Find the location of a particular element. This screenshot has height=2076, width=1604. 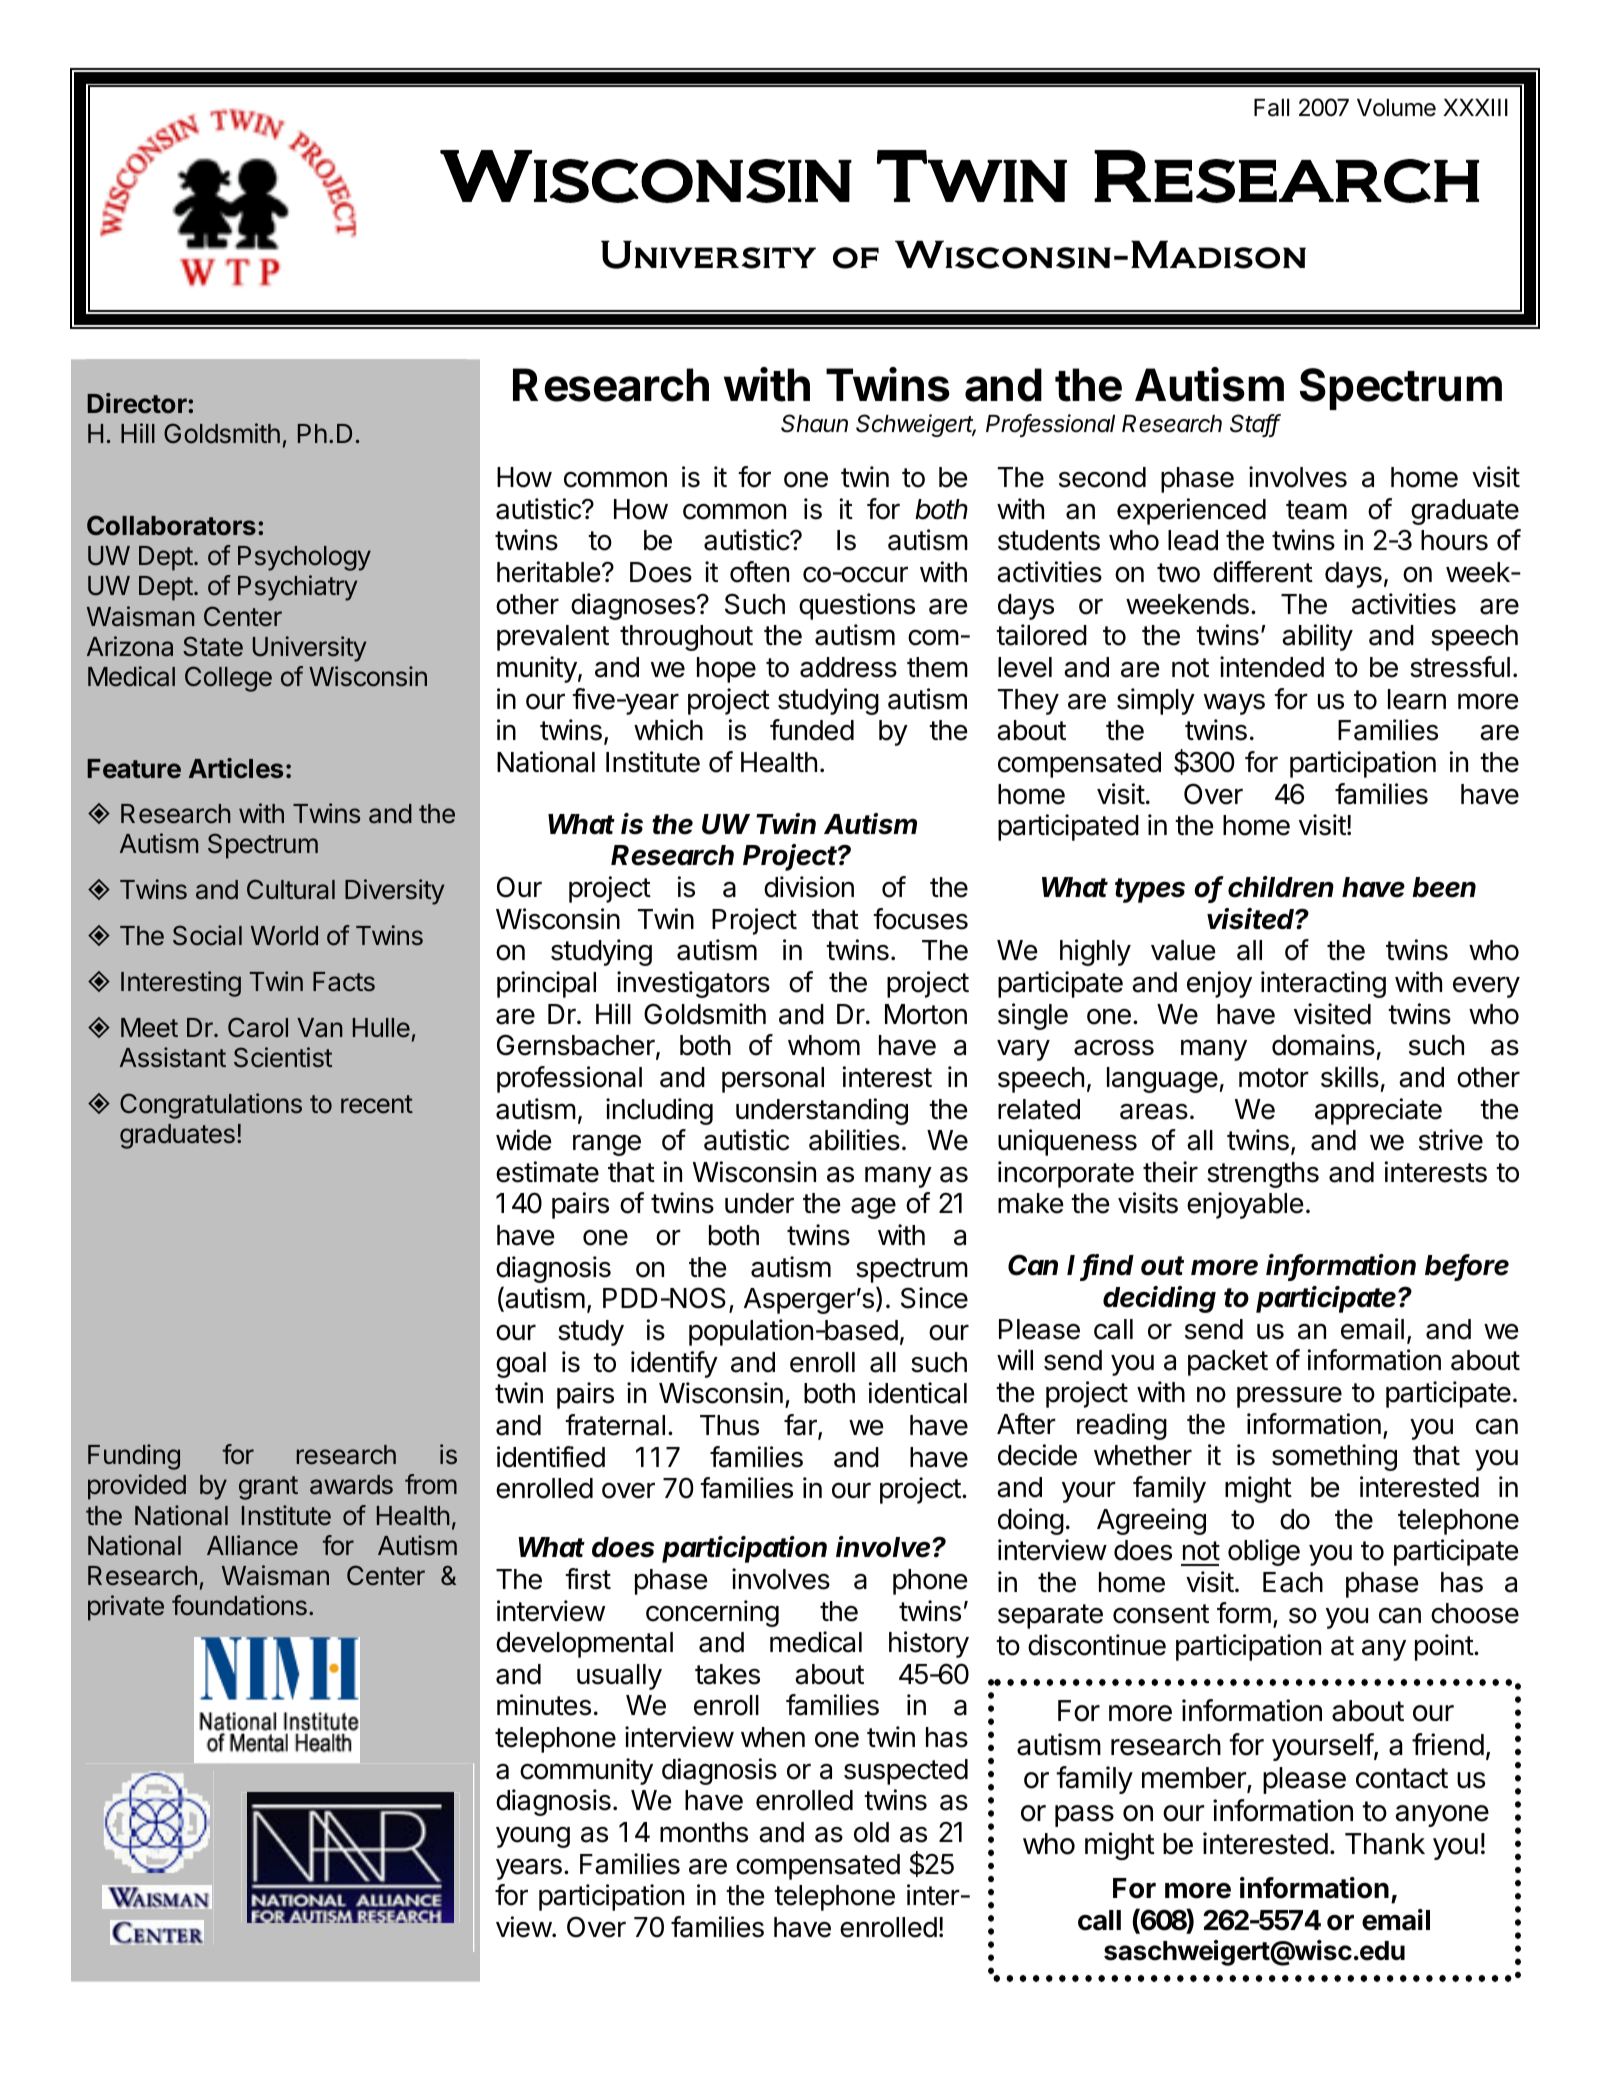

Fall is located at coordinates (1271, 108).
